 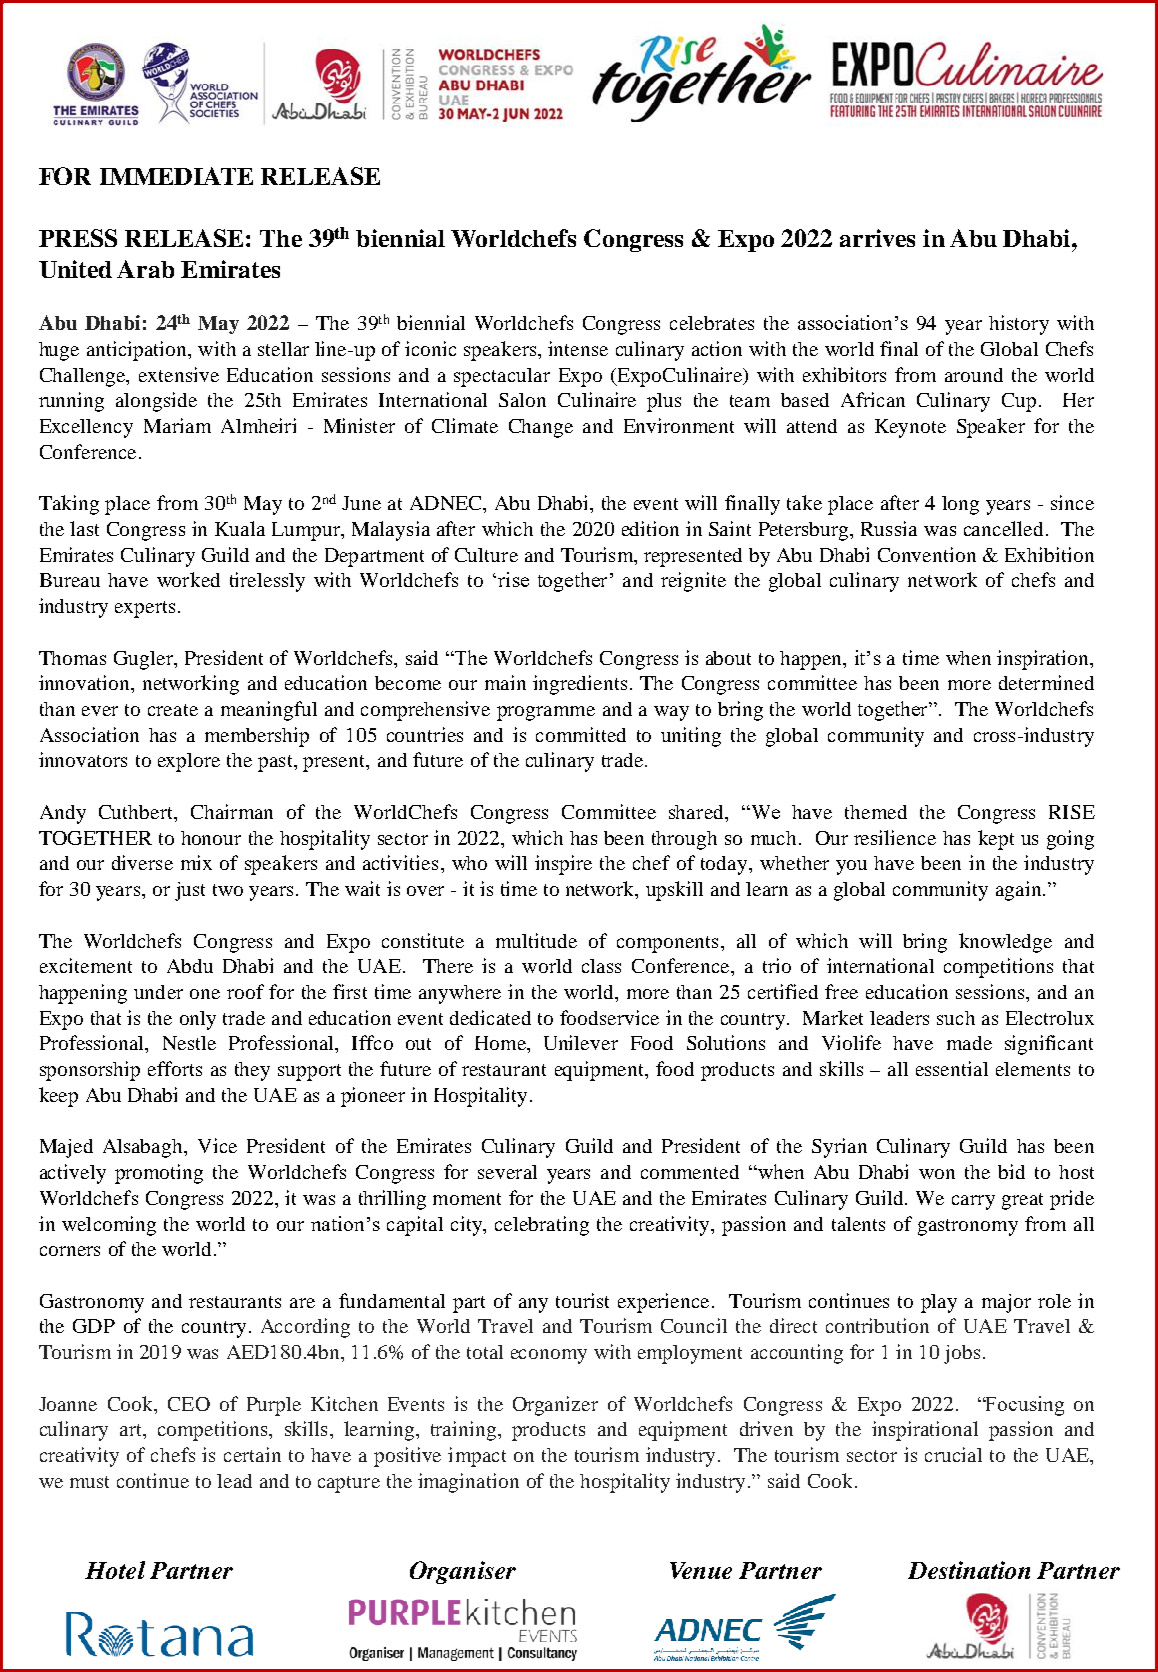 What do you see at coordinates (578, 348) in the document?
I see `intense` at bounding box center [578, 348].
